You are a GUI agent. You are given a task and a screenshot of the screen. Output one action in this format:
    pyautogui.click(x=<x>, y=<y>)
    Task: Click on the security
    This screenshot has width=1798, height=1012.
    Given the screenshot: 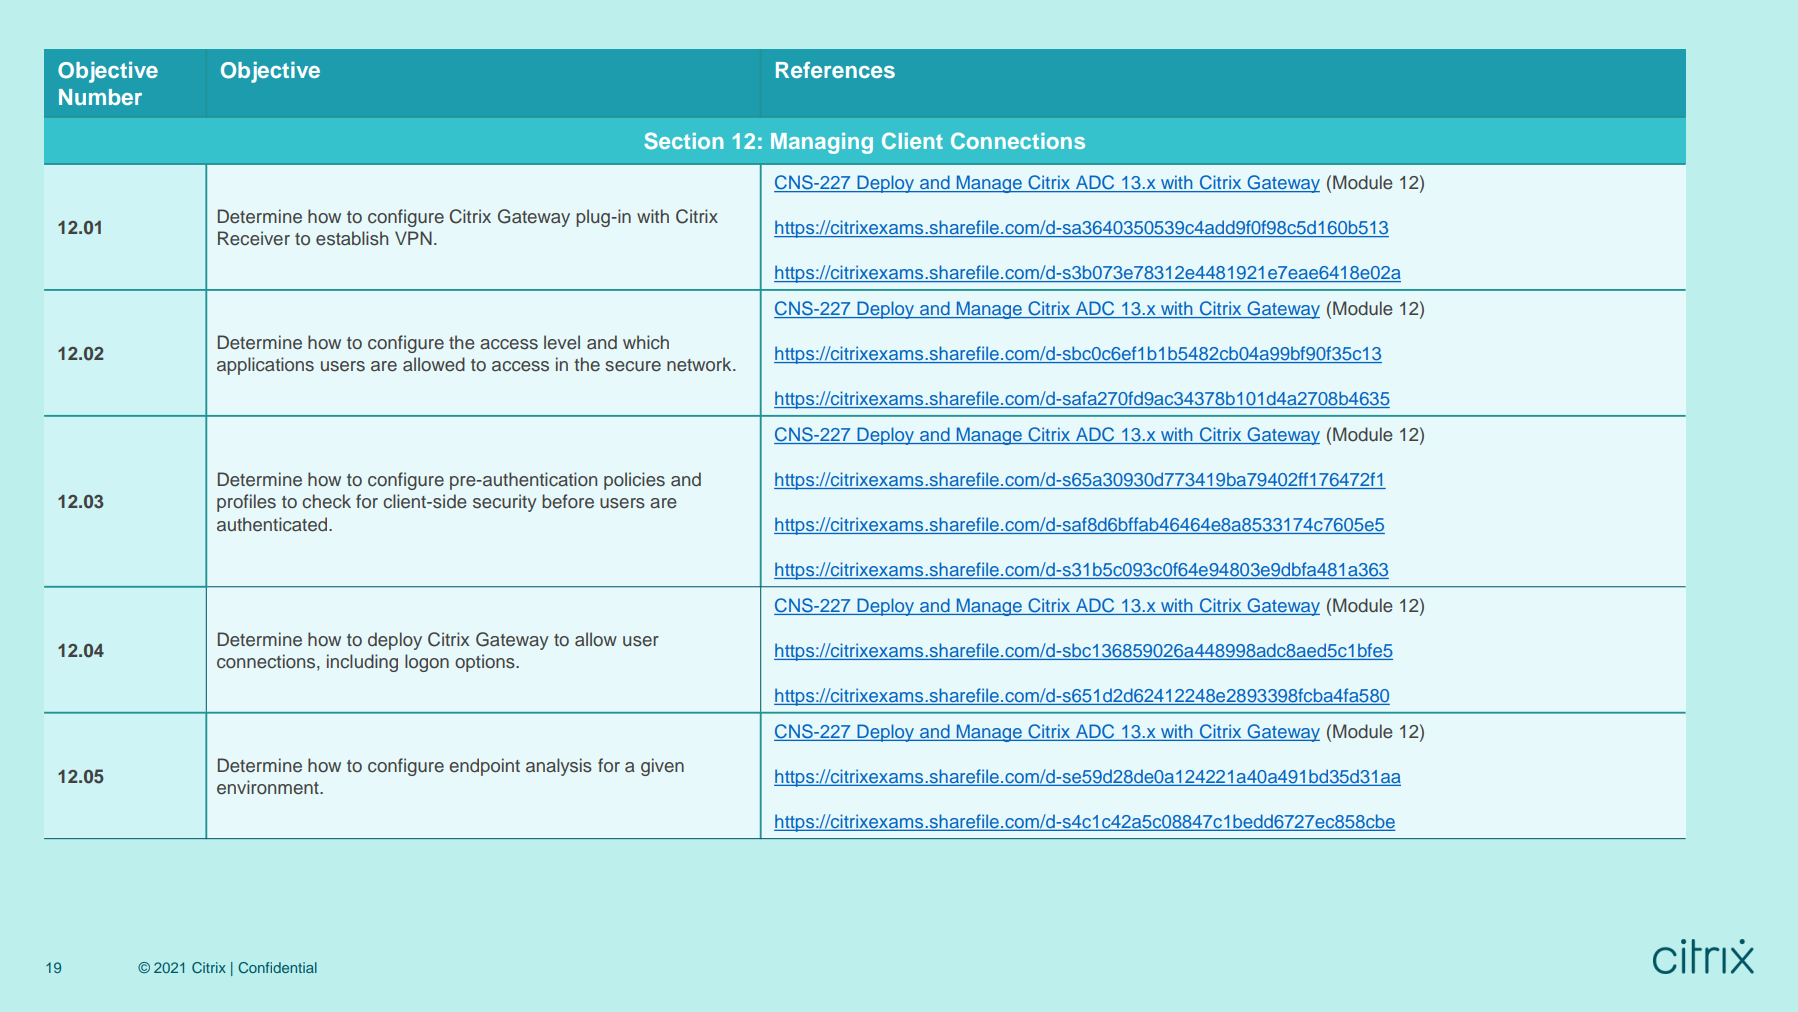 What is the action you would take?
    pyautogui.click(x=505, y=503)
